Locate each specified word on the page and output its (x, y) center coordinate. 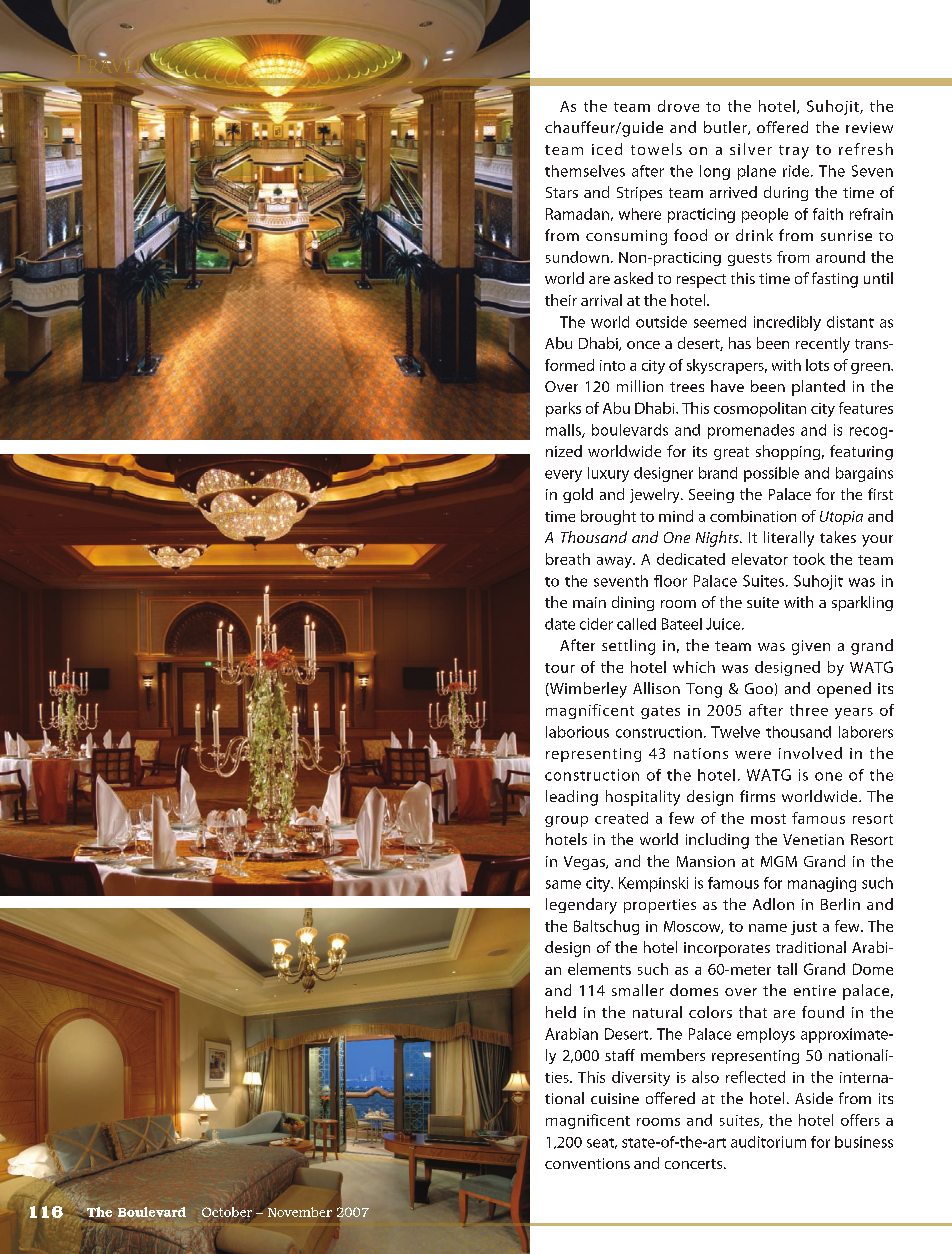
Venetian (813, 839)
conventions (587, 1163)
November (299, 1211)
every (563, 476)
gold (578, 495)
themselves (585, 171)
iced (607, 149)
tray (794, 152)
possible (771, 474)
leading (572, 798)
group (566, 821)
